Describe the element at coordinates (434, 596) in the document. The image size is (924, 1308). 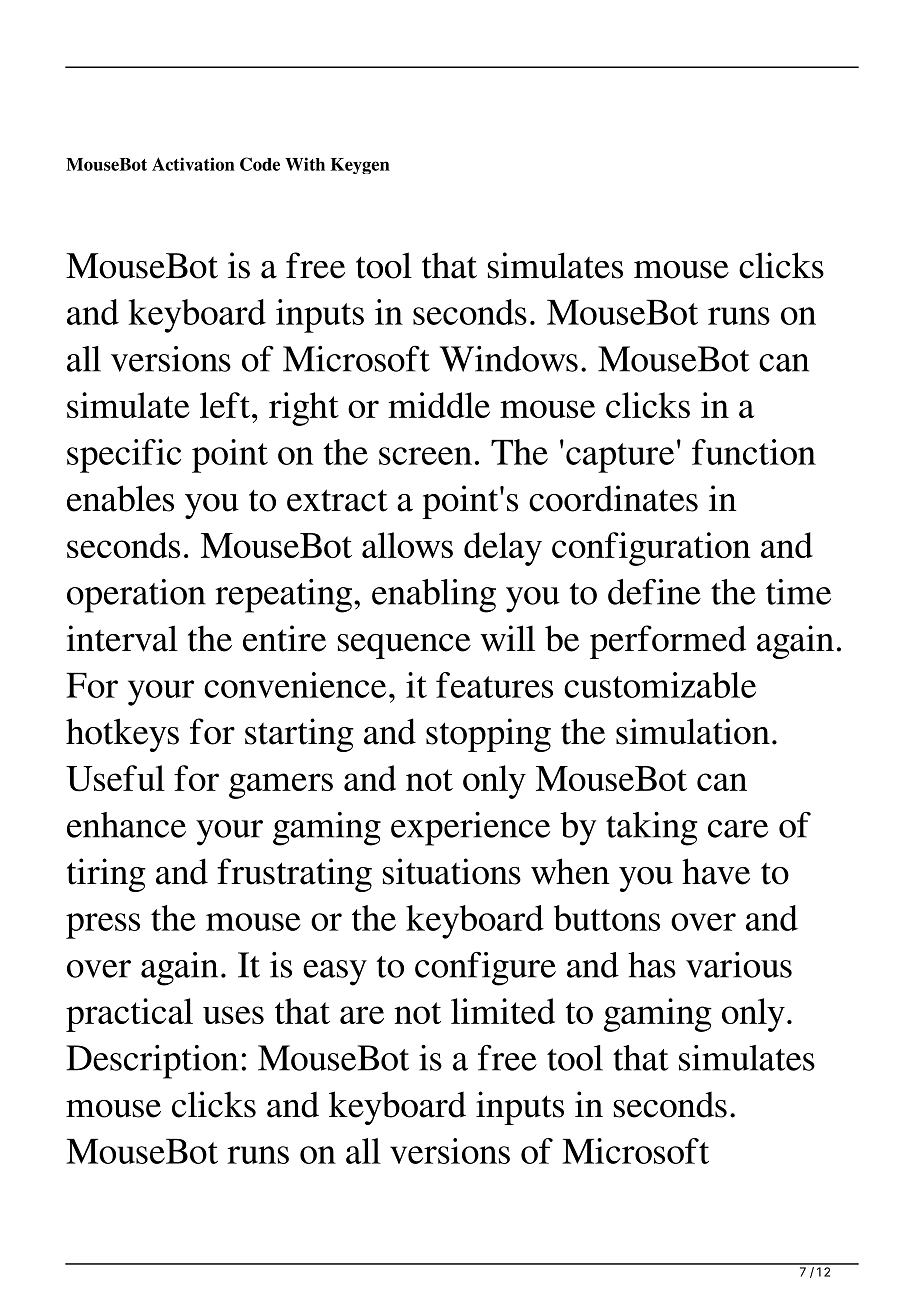
I see `enabling` at that location.
